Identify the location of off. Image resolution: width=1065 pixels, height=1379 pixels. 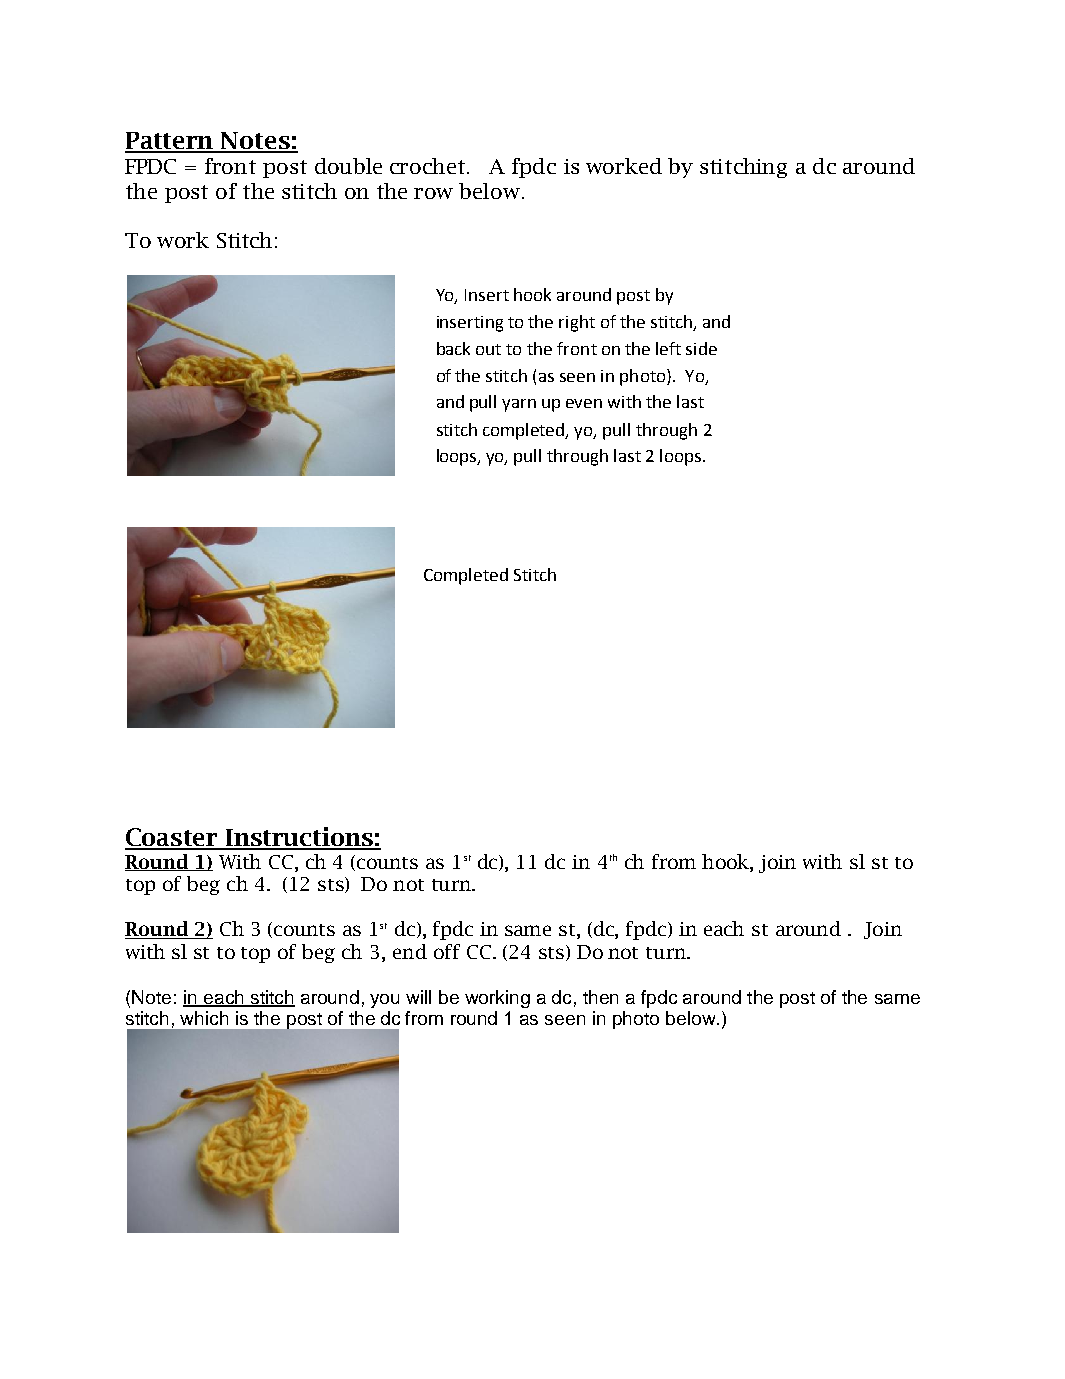
(447, 951).
